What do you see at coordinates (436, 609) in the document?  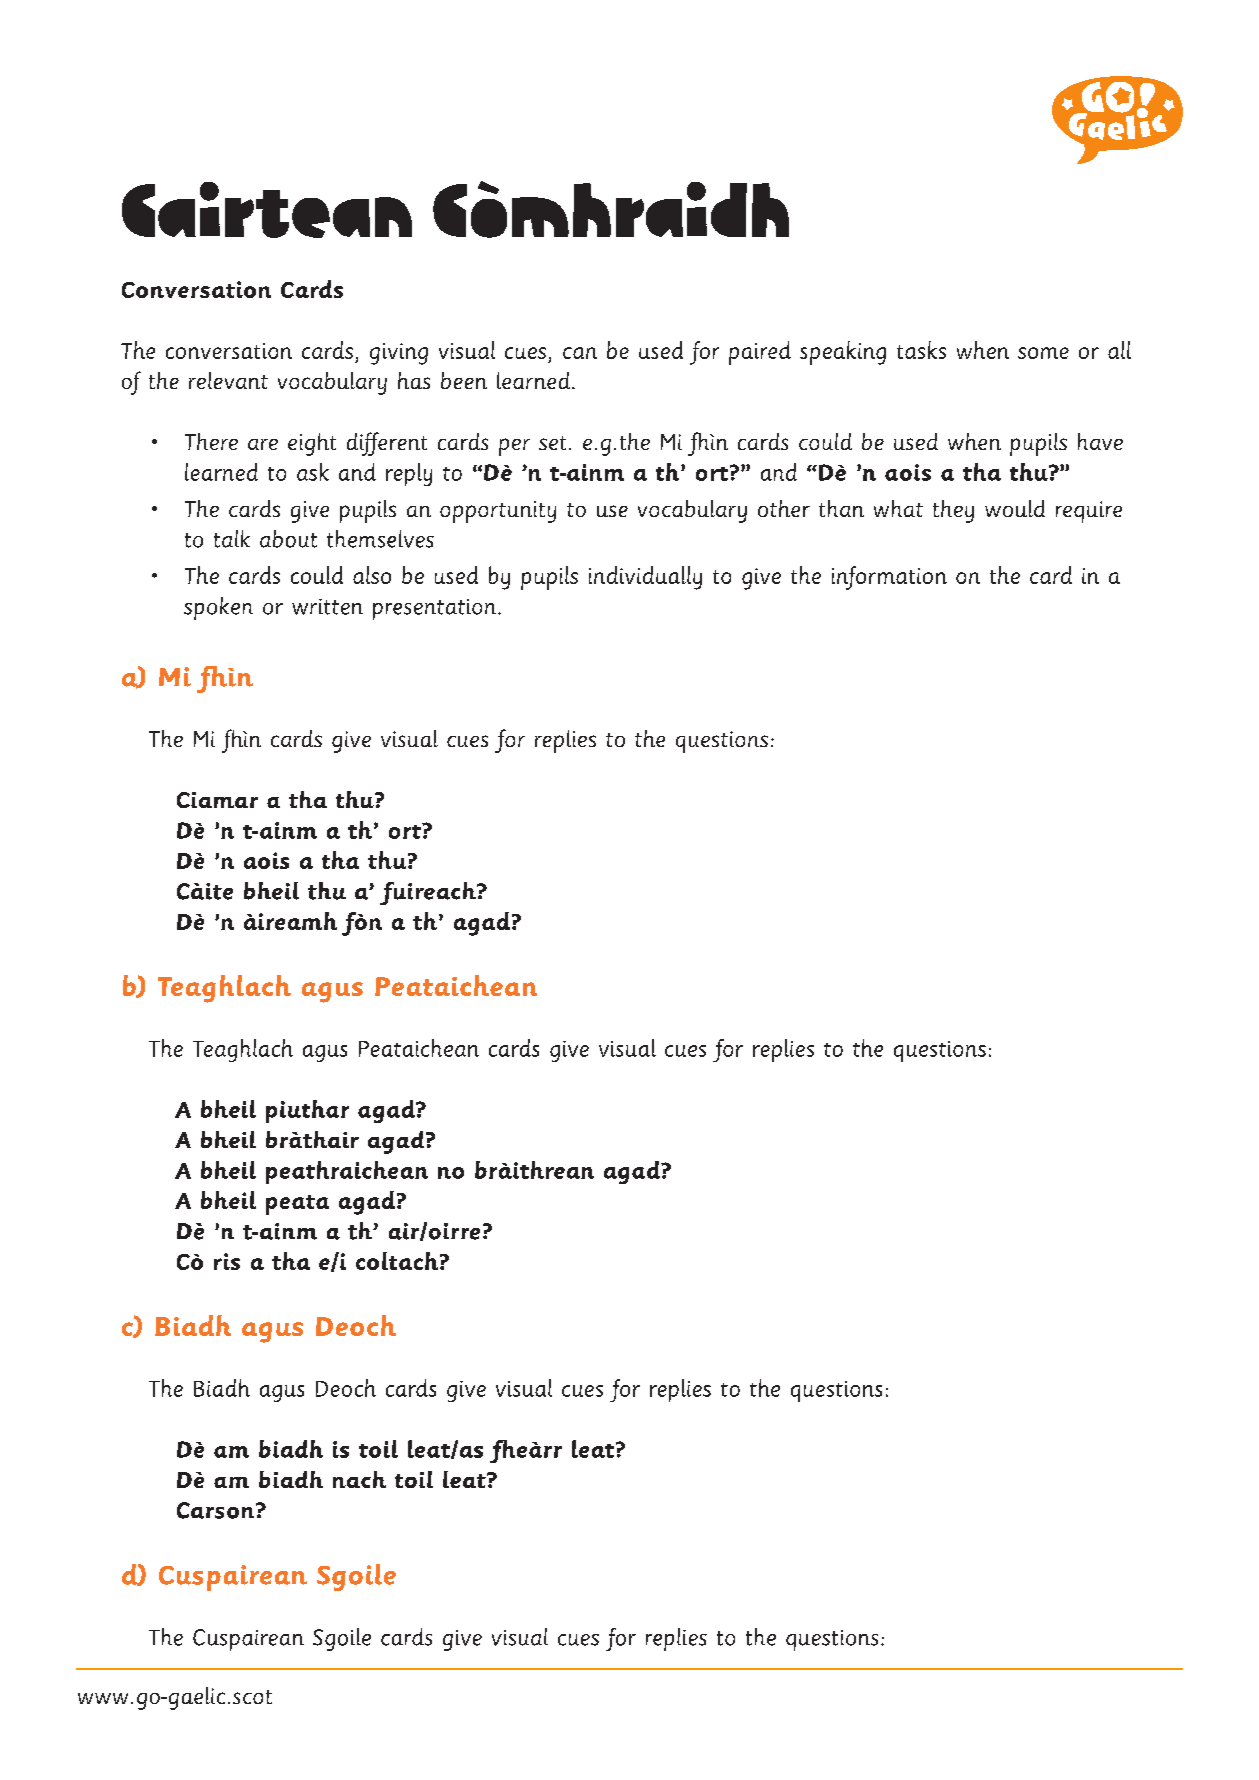 I see `presentation` at bounding box center [436, 609].
